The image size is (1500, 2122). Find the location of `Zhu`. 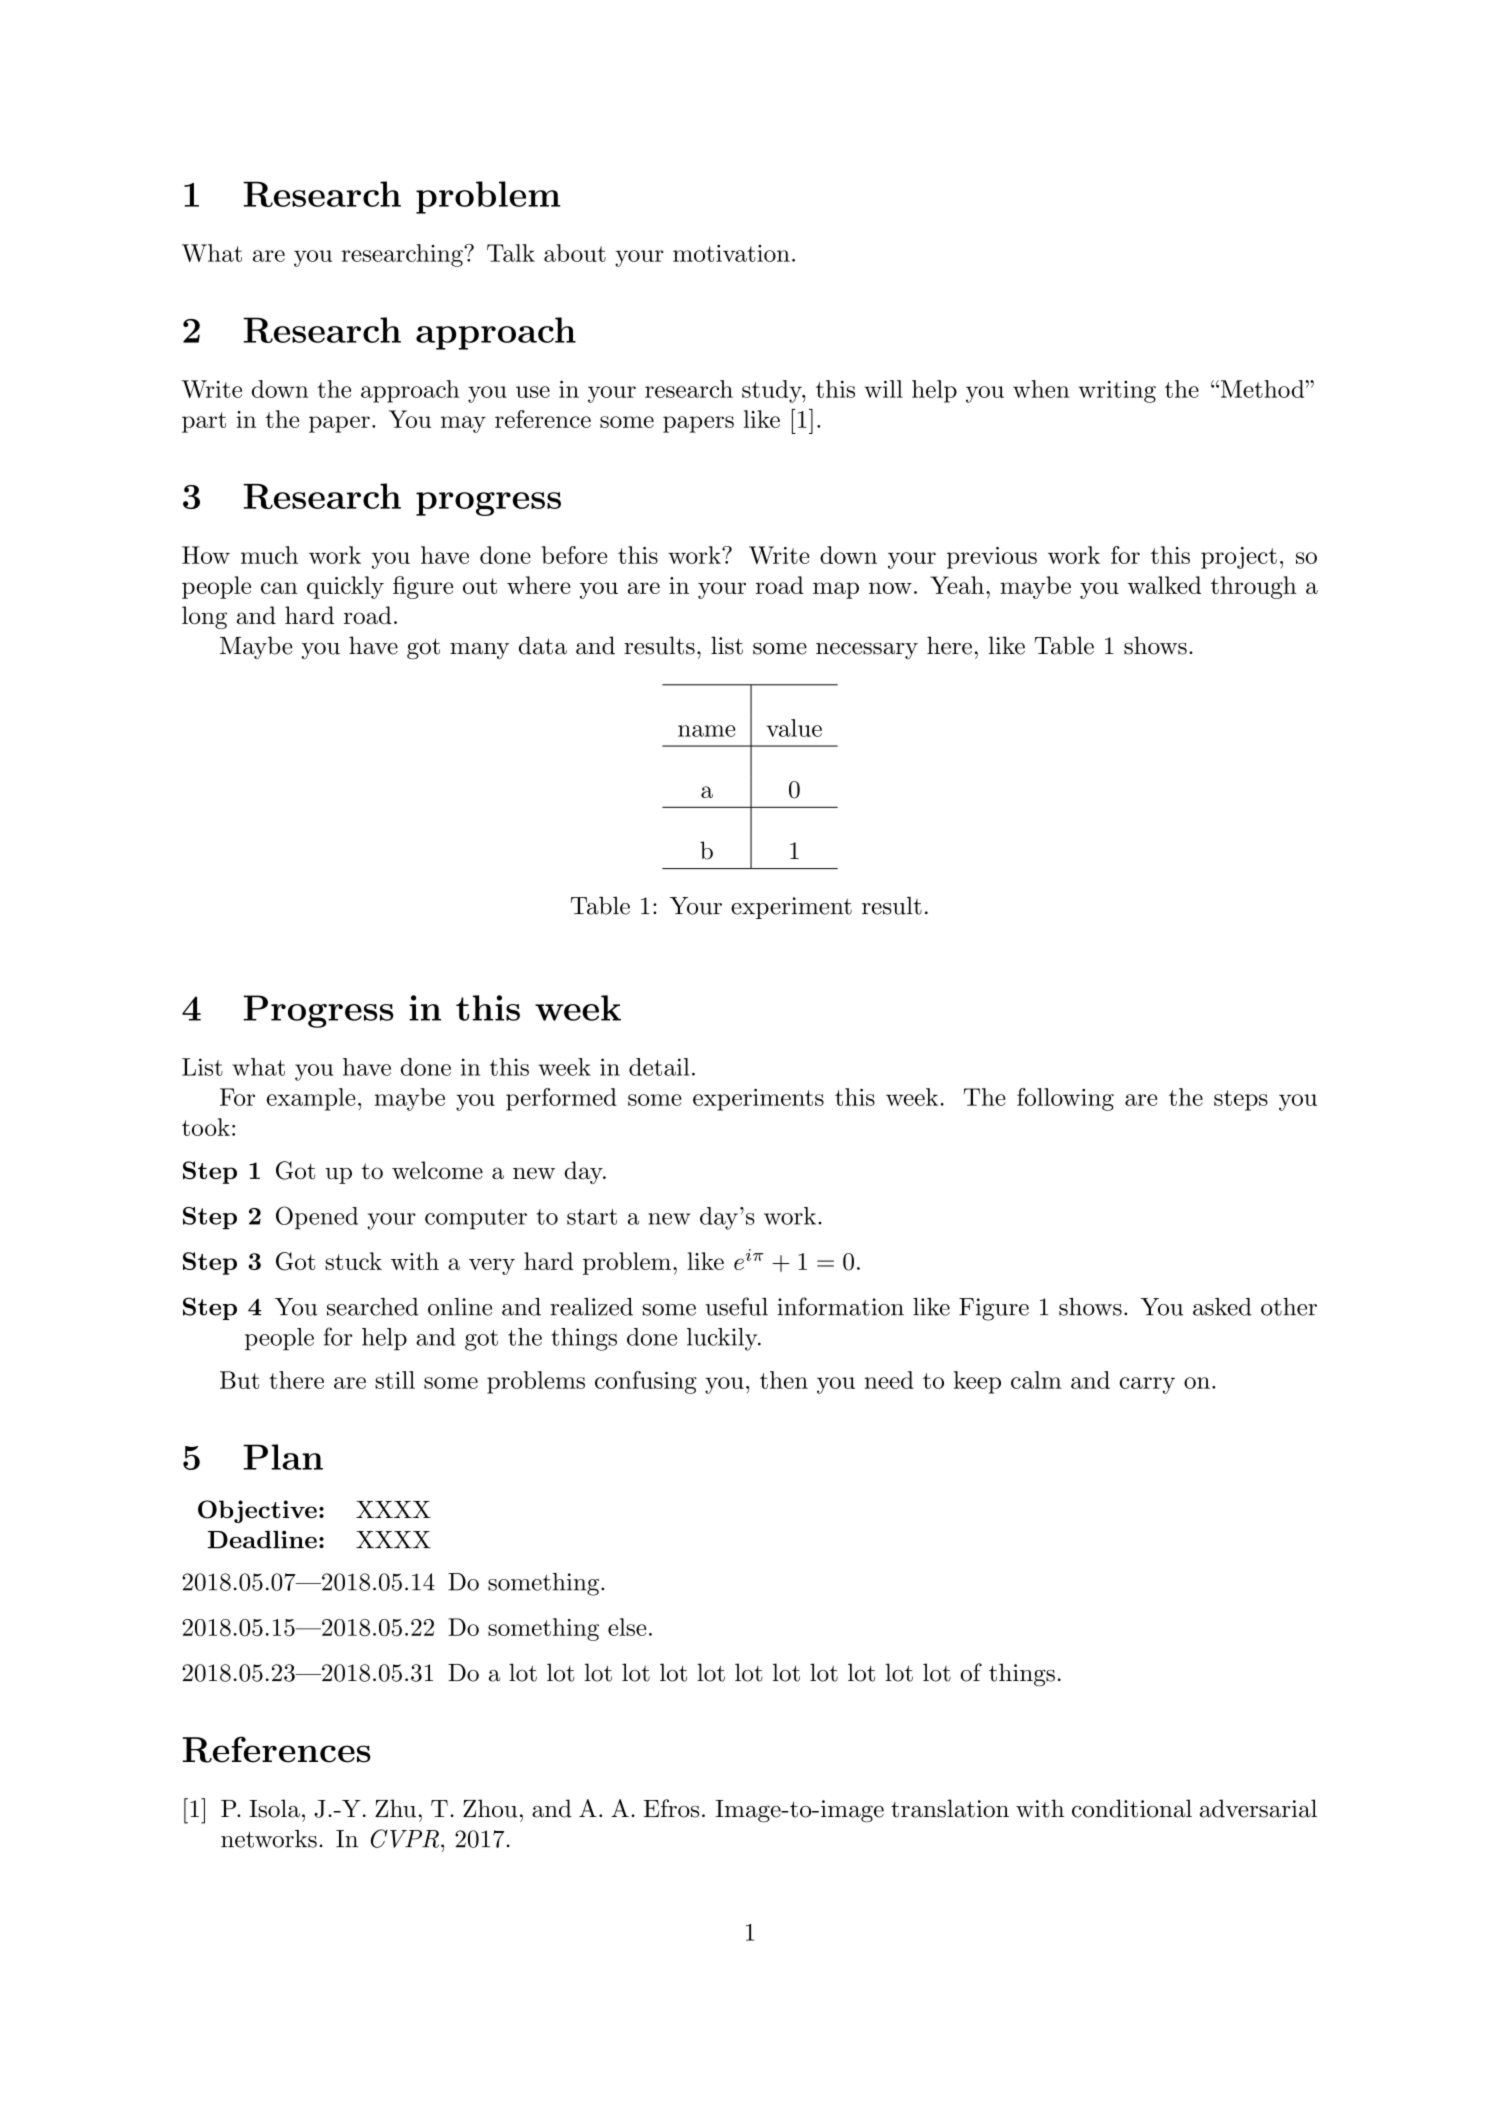

Zhu is located at coordinates (395, 1808).
